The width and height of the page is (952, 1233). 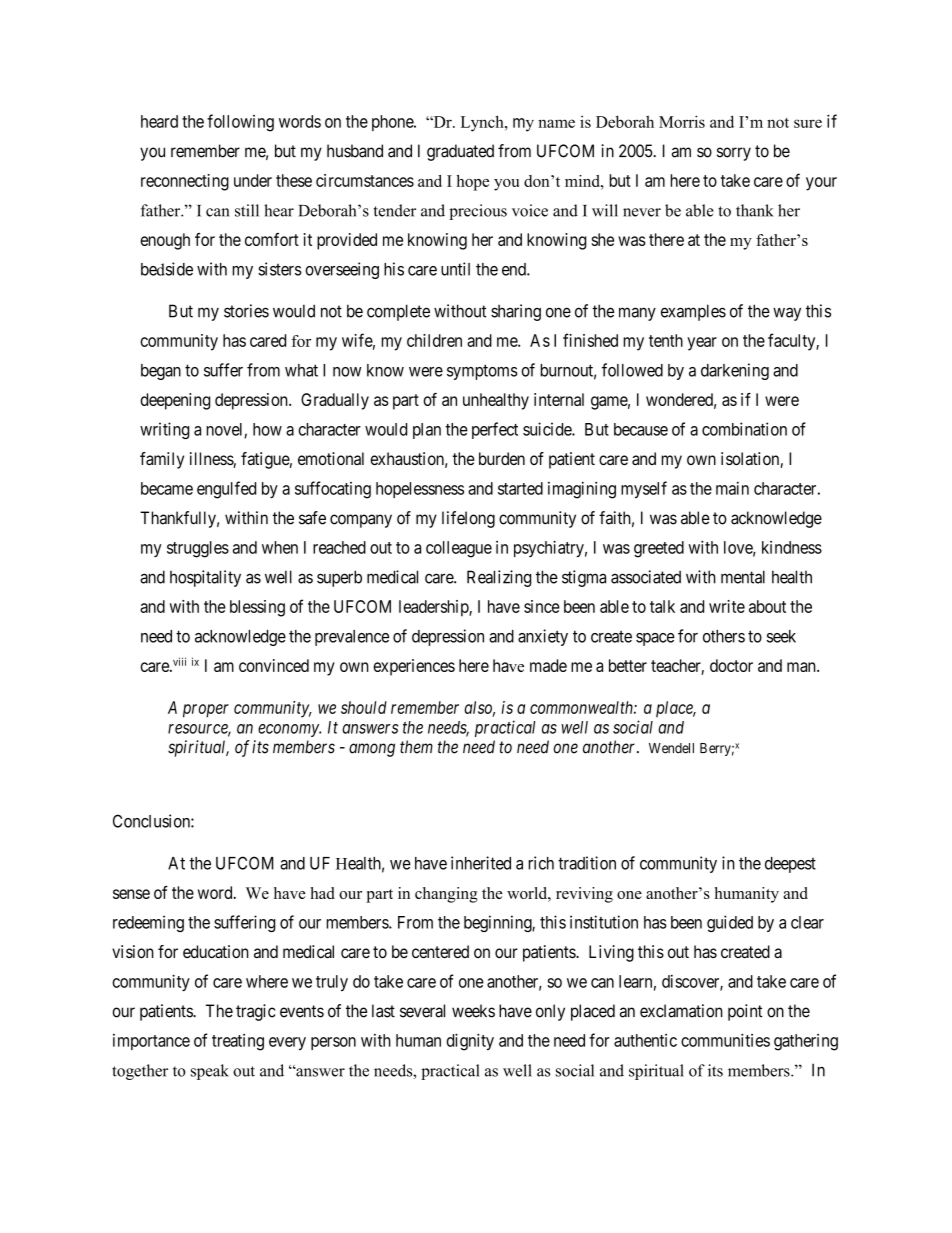 I want to click on write, so click(x=727, y=606).
